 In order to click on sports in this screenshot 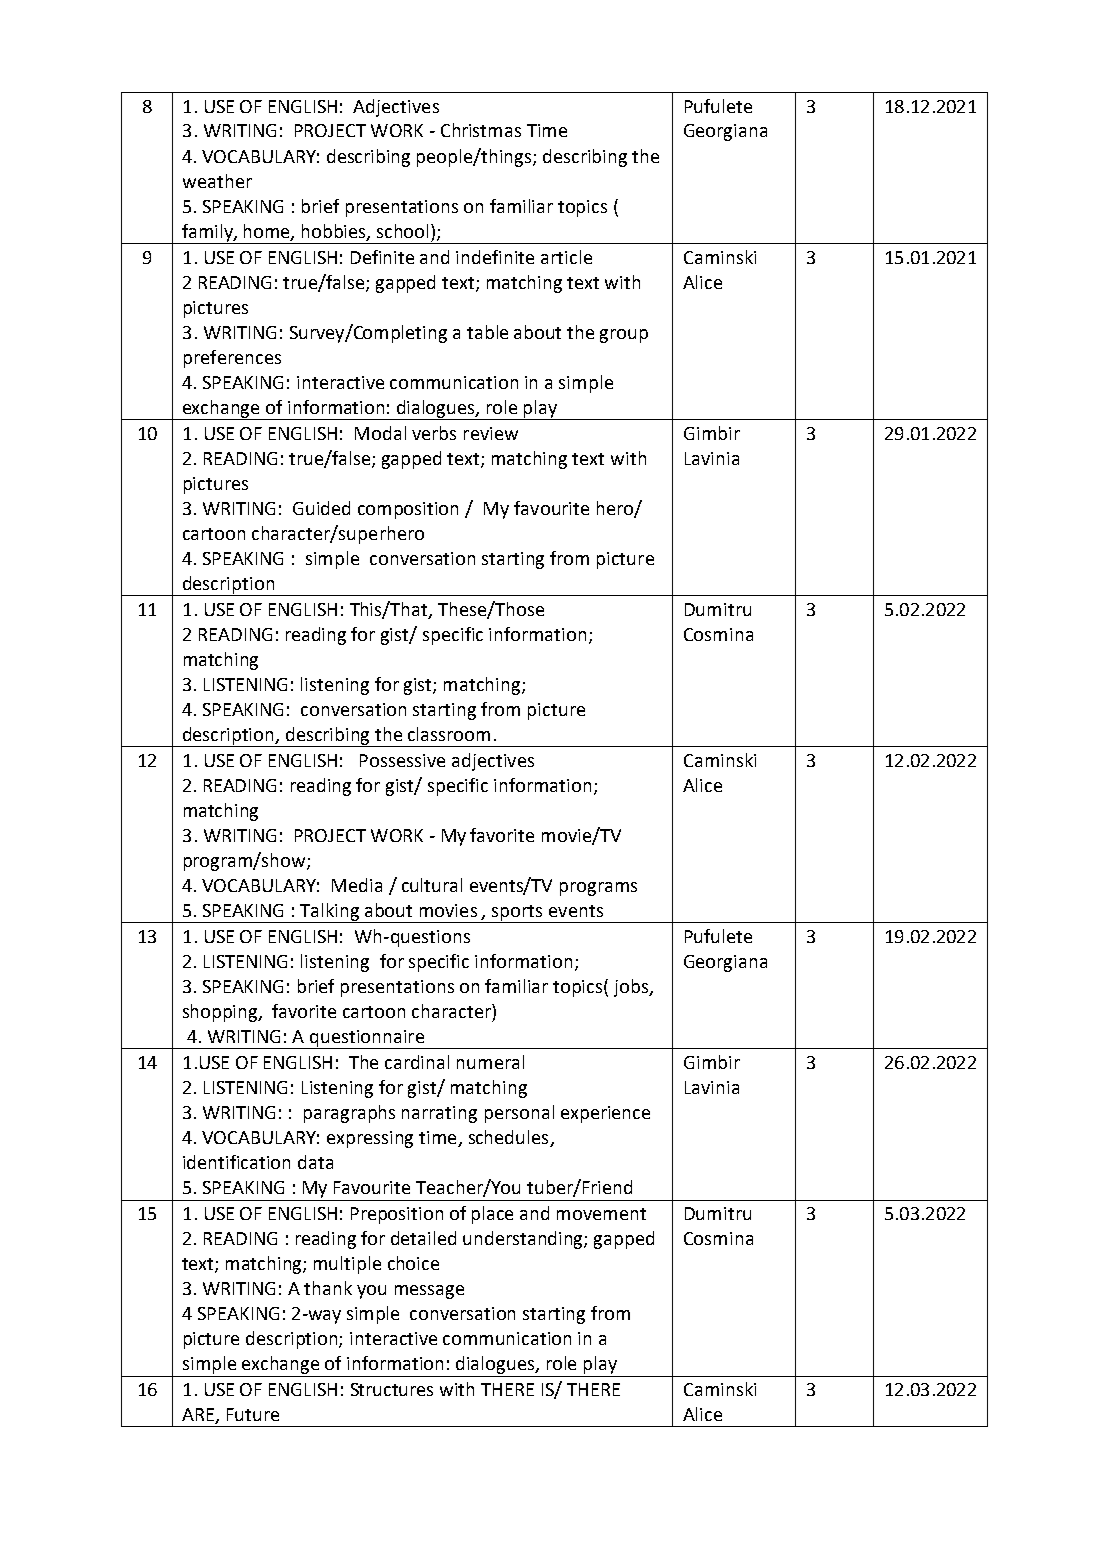, I will do `click(517, 914)`.
